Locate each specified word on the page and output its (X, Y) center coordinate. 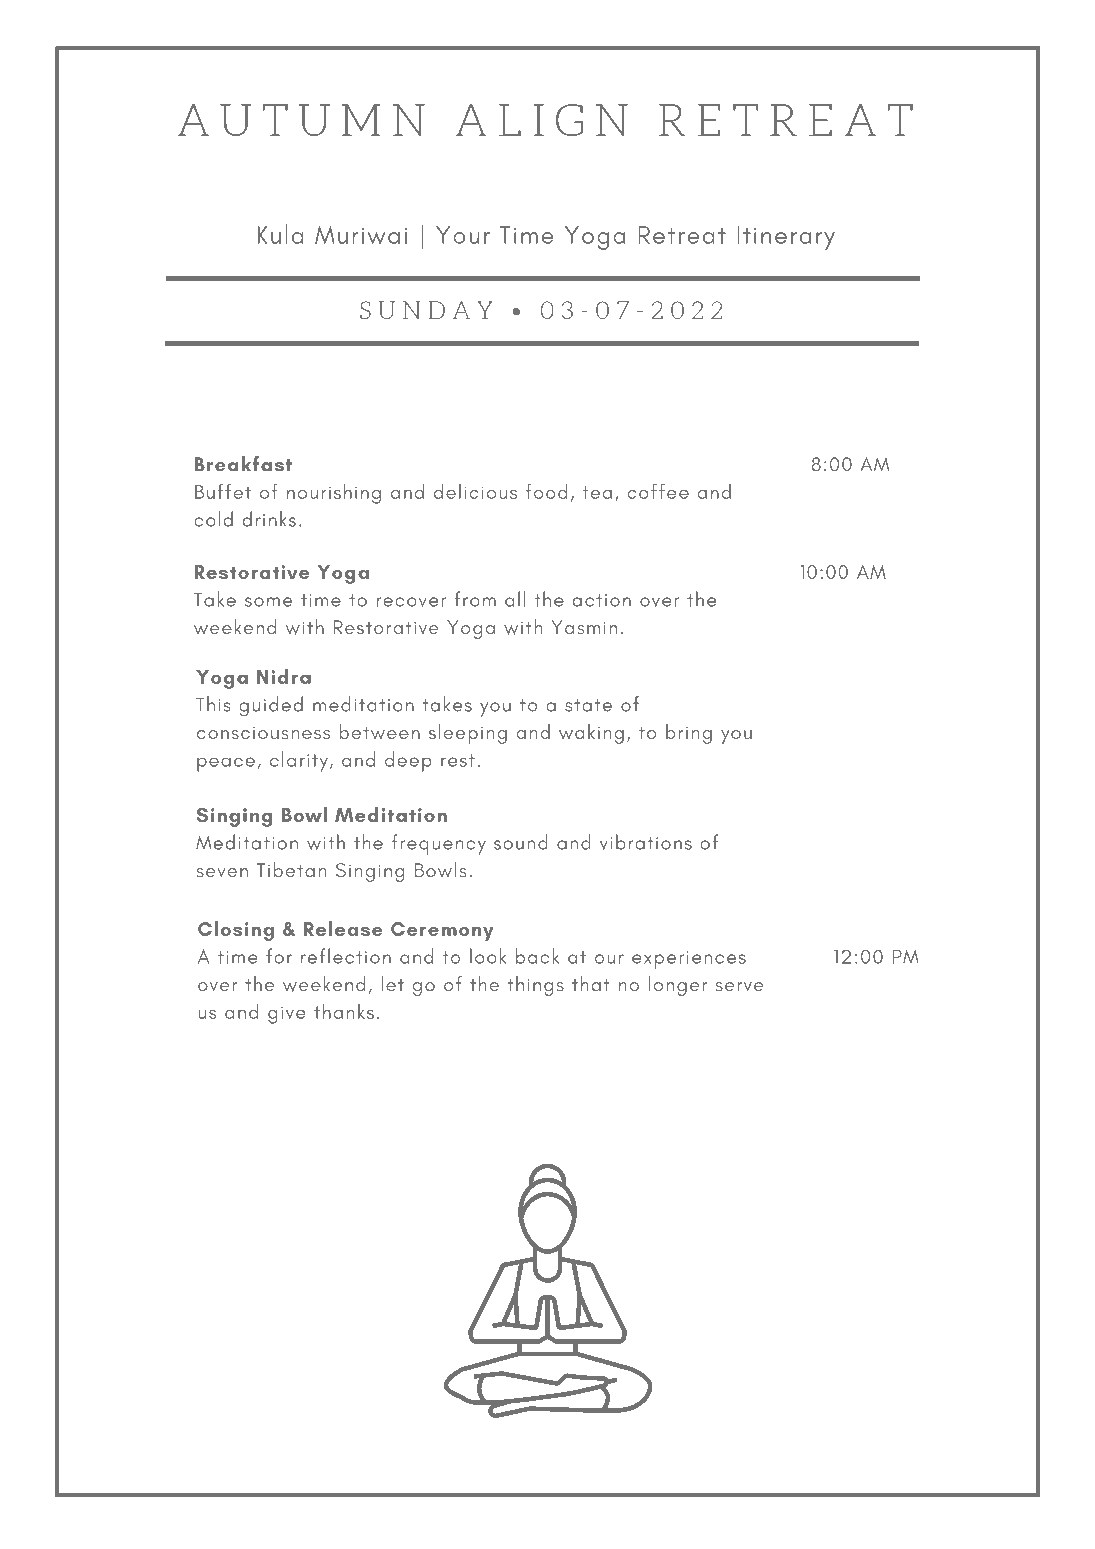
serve (739, 987)
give (287, 1015)
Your (463, 235)
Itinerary (786, 238)
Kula (281, 234)
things (536, 986)
